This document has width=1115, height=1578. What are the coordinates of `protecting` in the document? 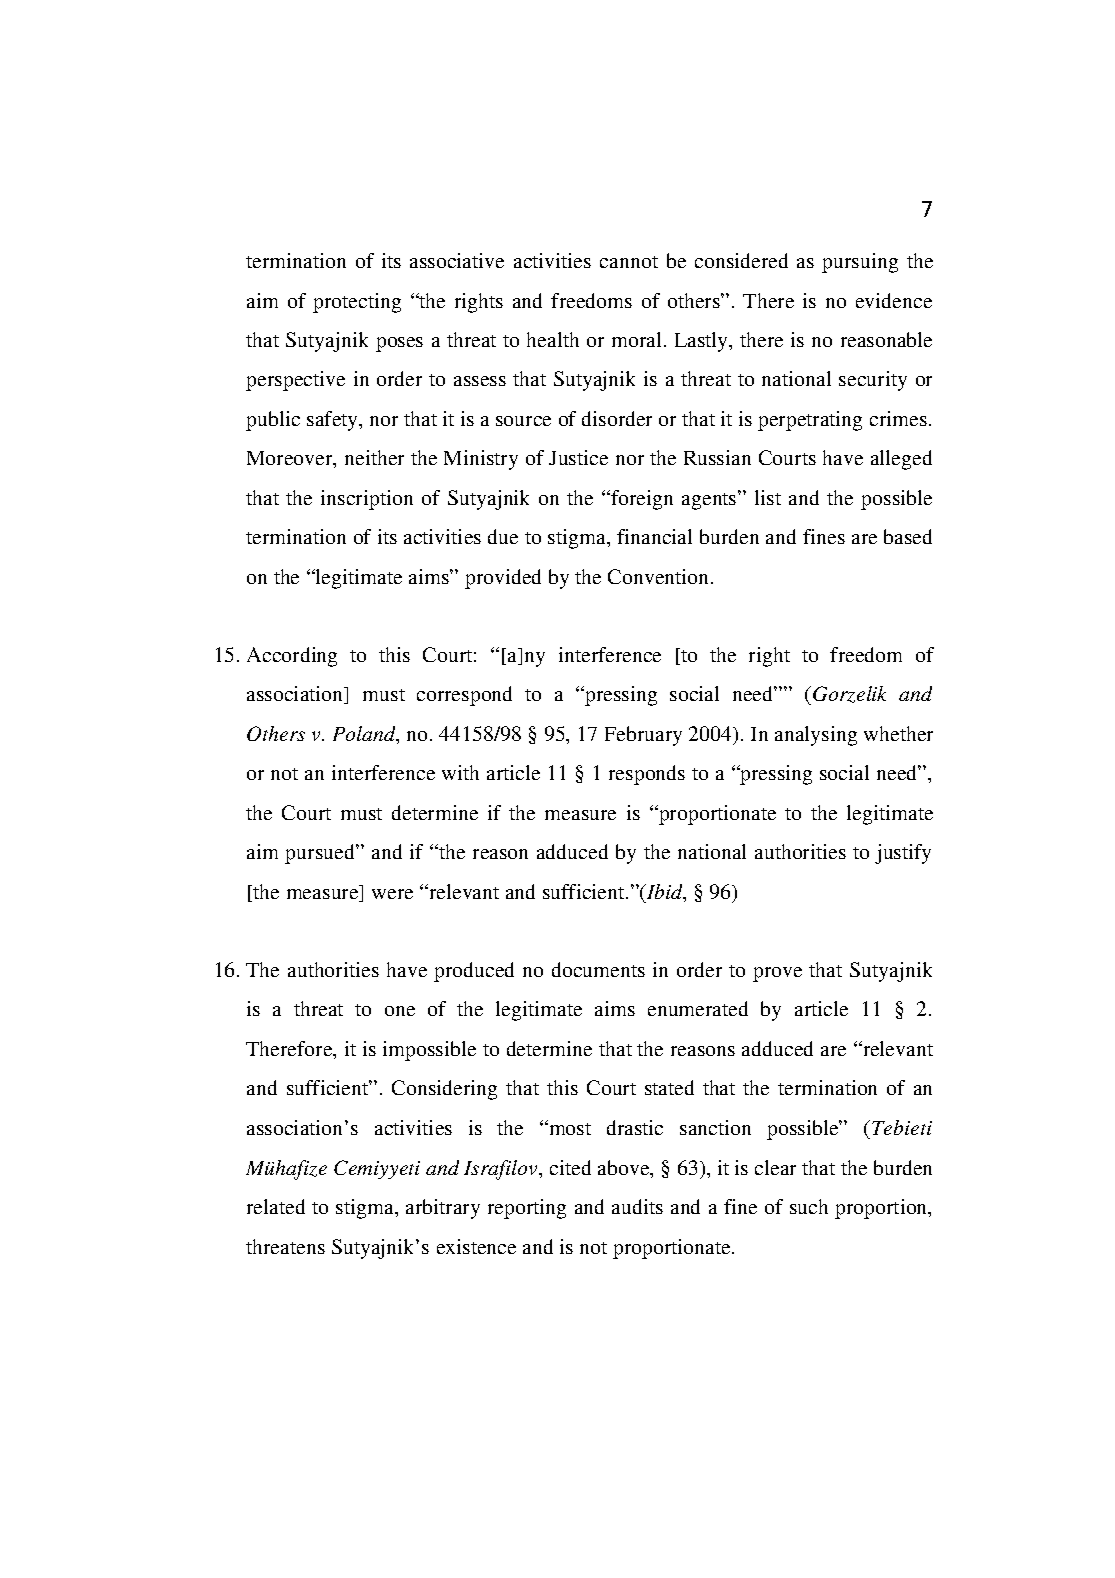 It's located at (357, 303).
